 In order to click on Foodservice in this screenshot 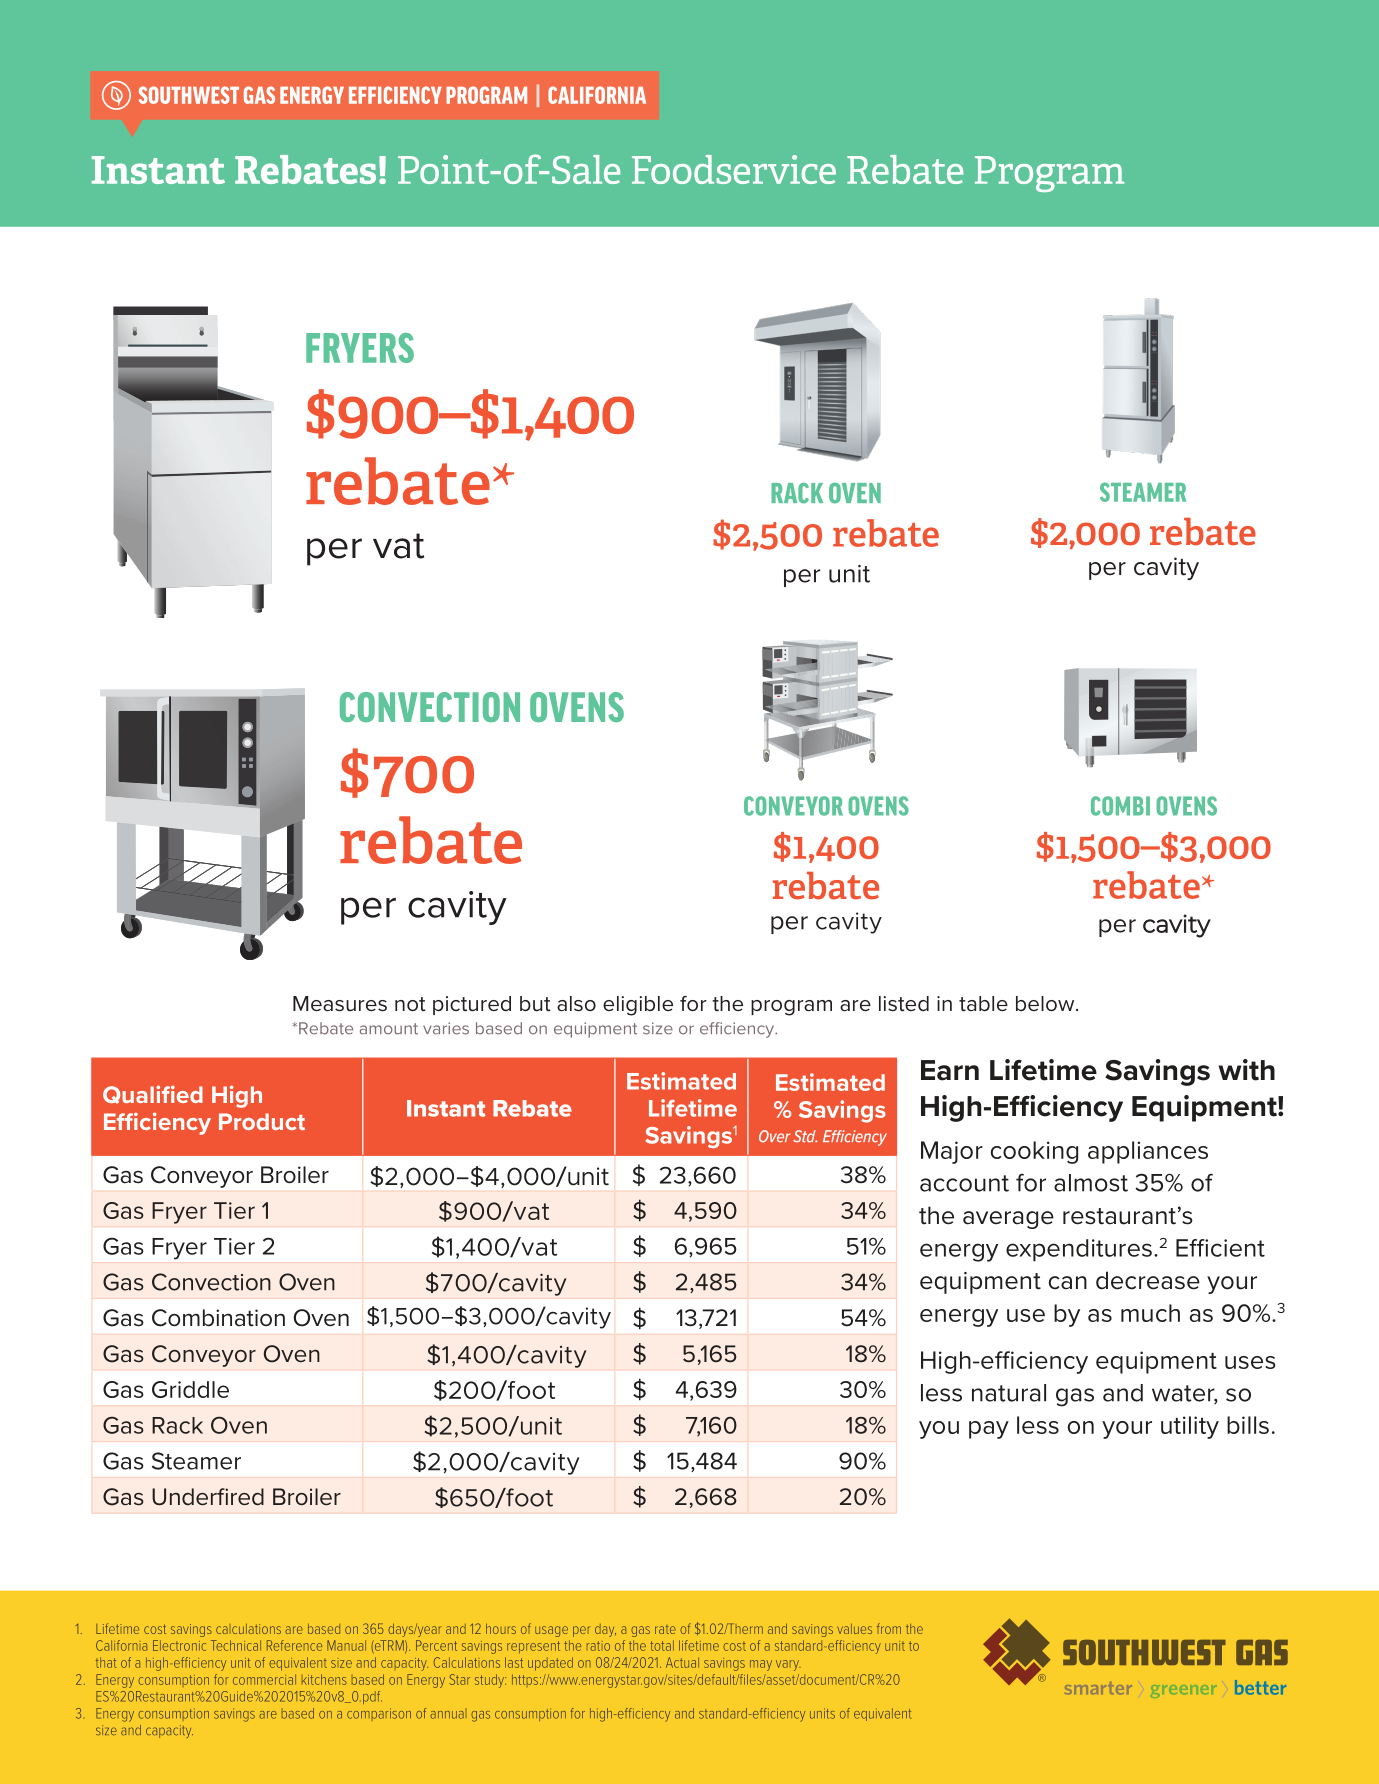, I will do `click(734, 169)`.
